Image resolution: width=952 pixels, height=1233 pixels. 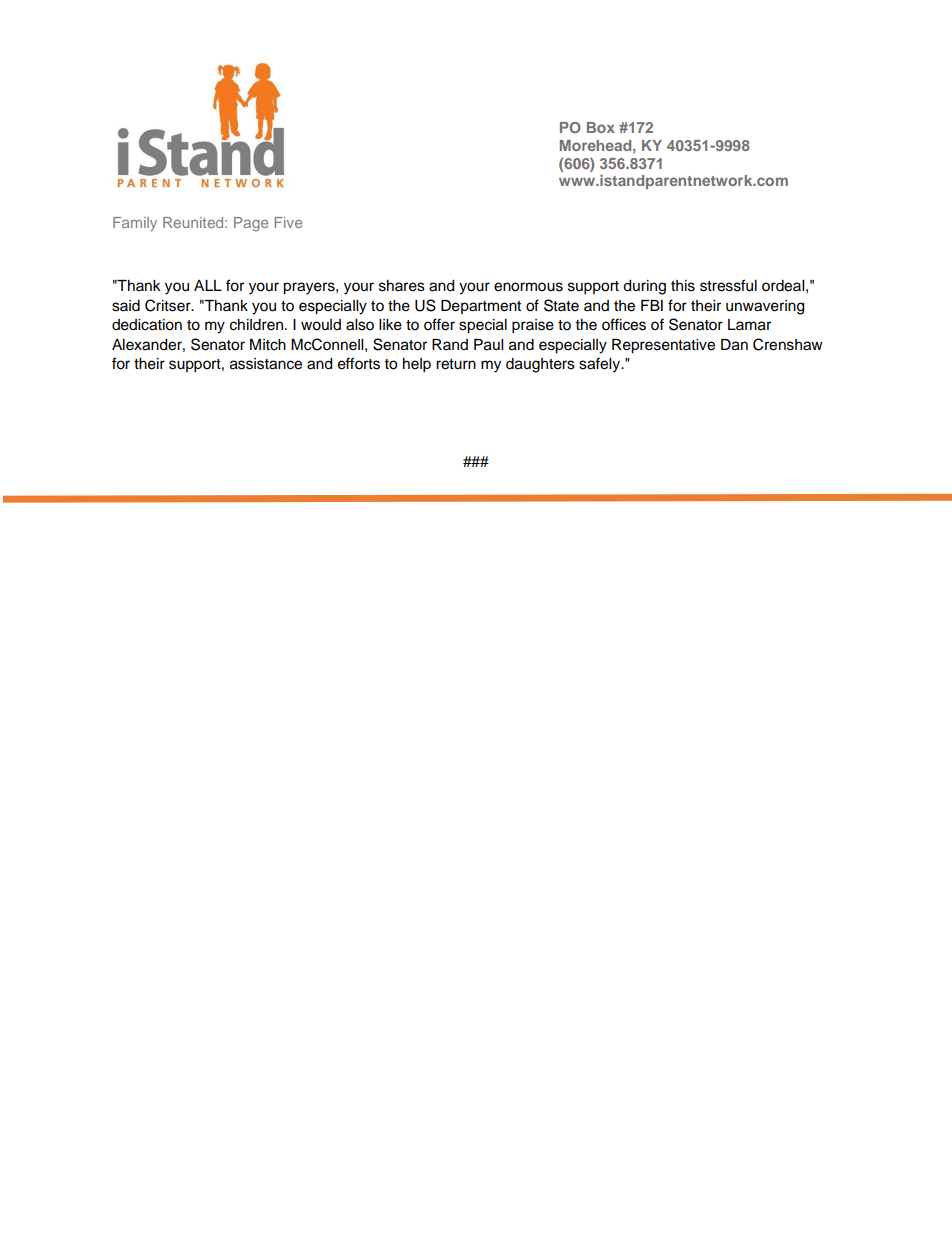 I want to click on stressful, so click(x=728, y=285).
